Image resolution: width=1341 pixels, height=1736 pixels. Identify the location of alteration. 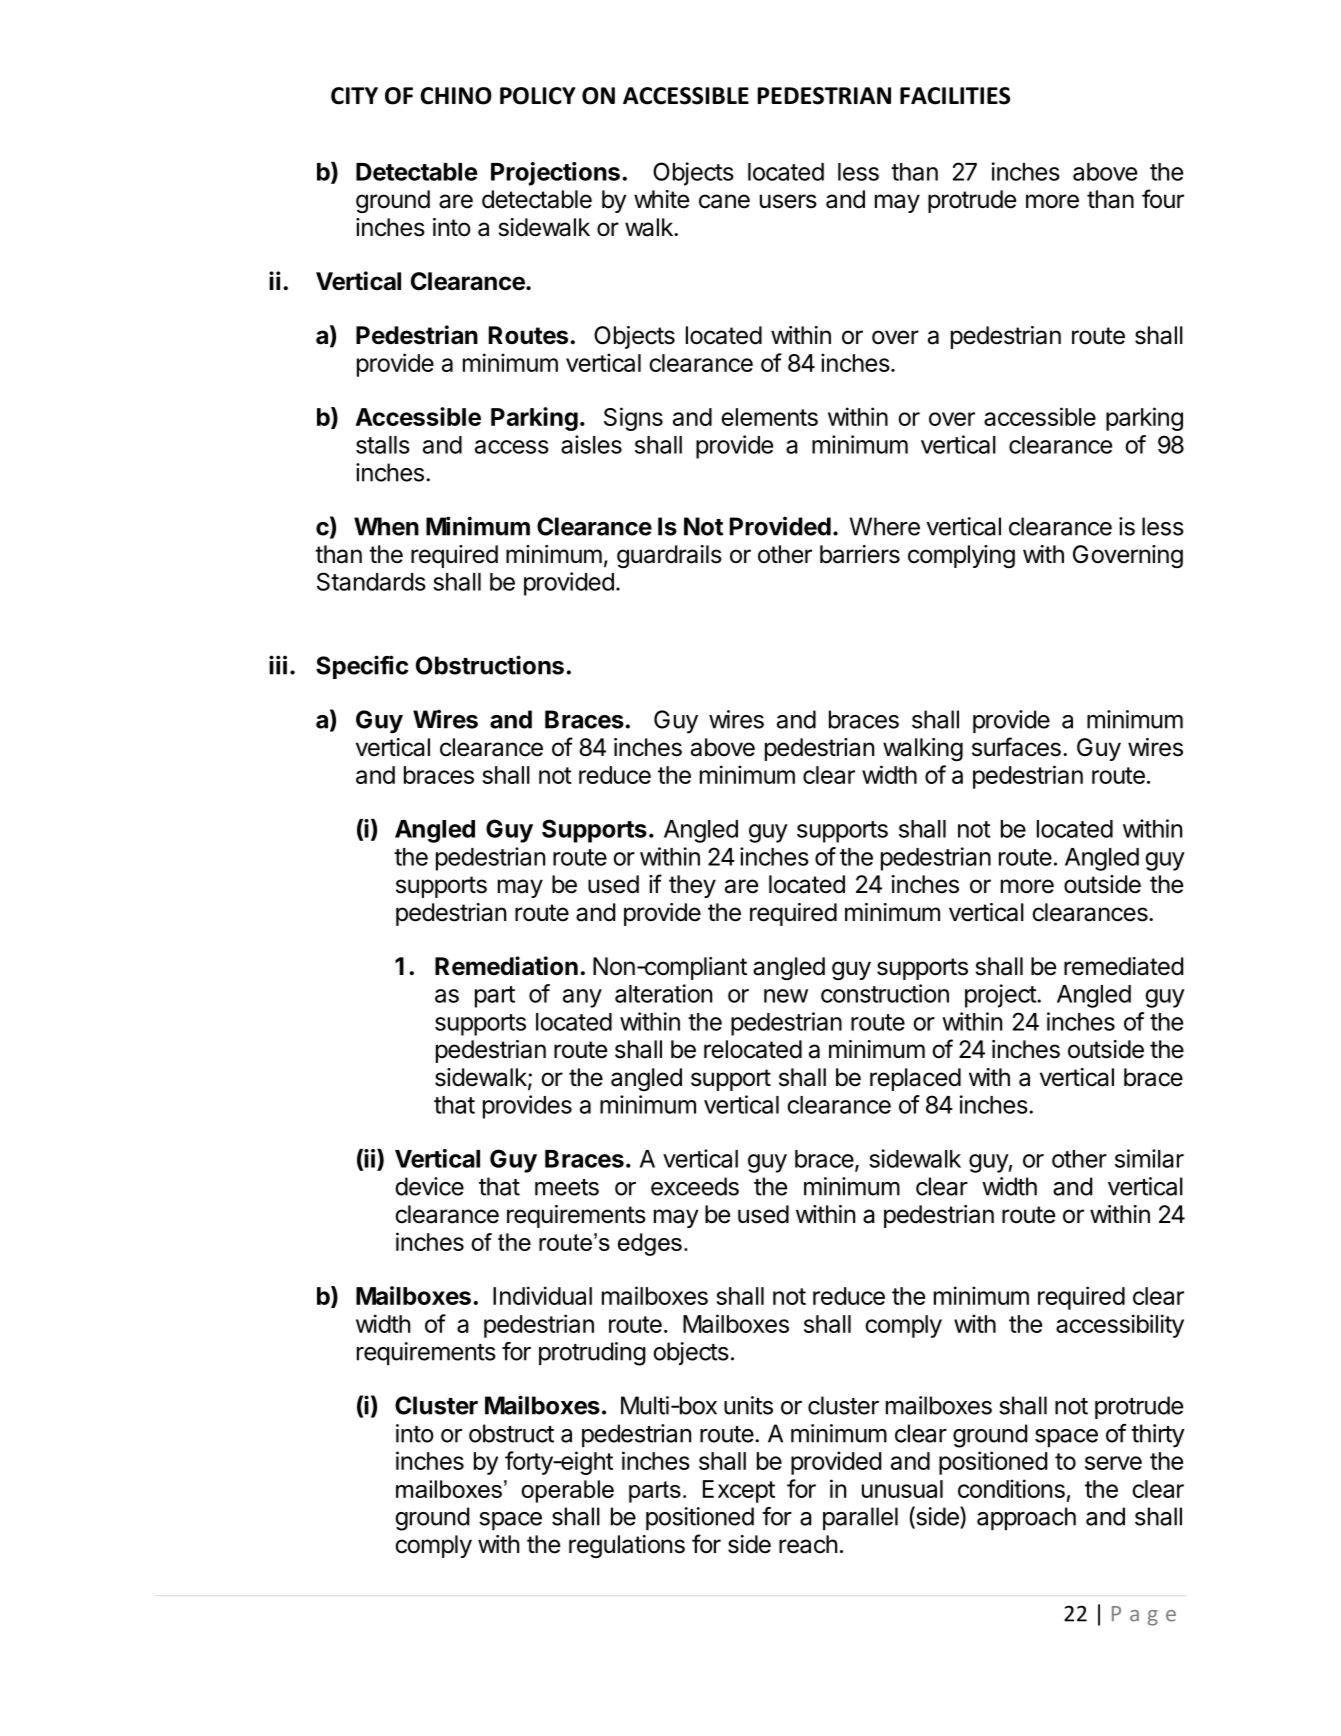
(663, 993).
